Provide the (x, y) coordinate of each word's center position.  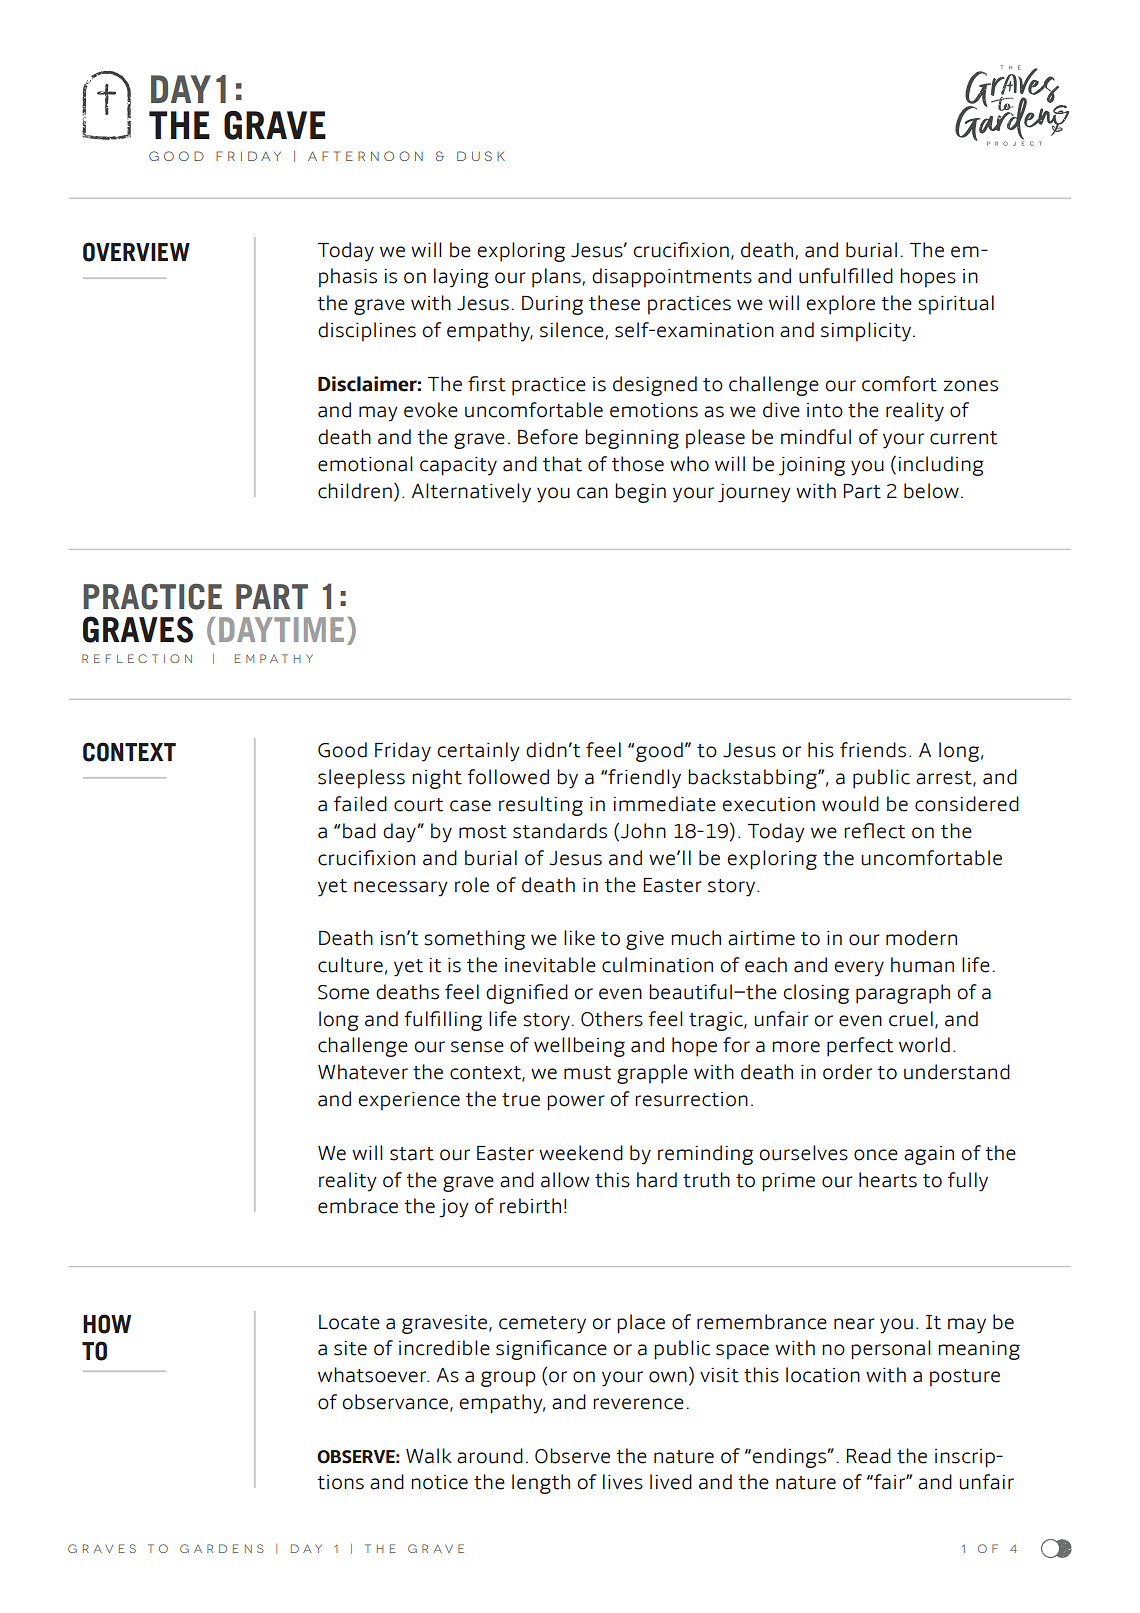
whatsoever (373, 1375)
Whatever (363, 1072)
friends (873, 750)
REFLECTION (137, 658)
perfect (860, 1047)
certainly (478, 752)
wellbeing (579, 1047)
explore (840, 305)
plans (557, 278)
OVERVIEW (136, 252)
